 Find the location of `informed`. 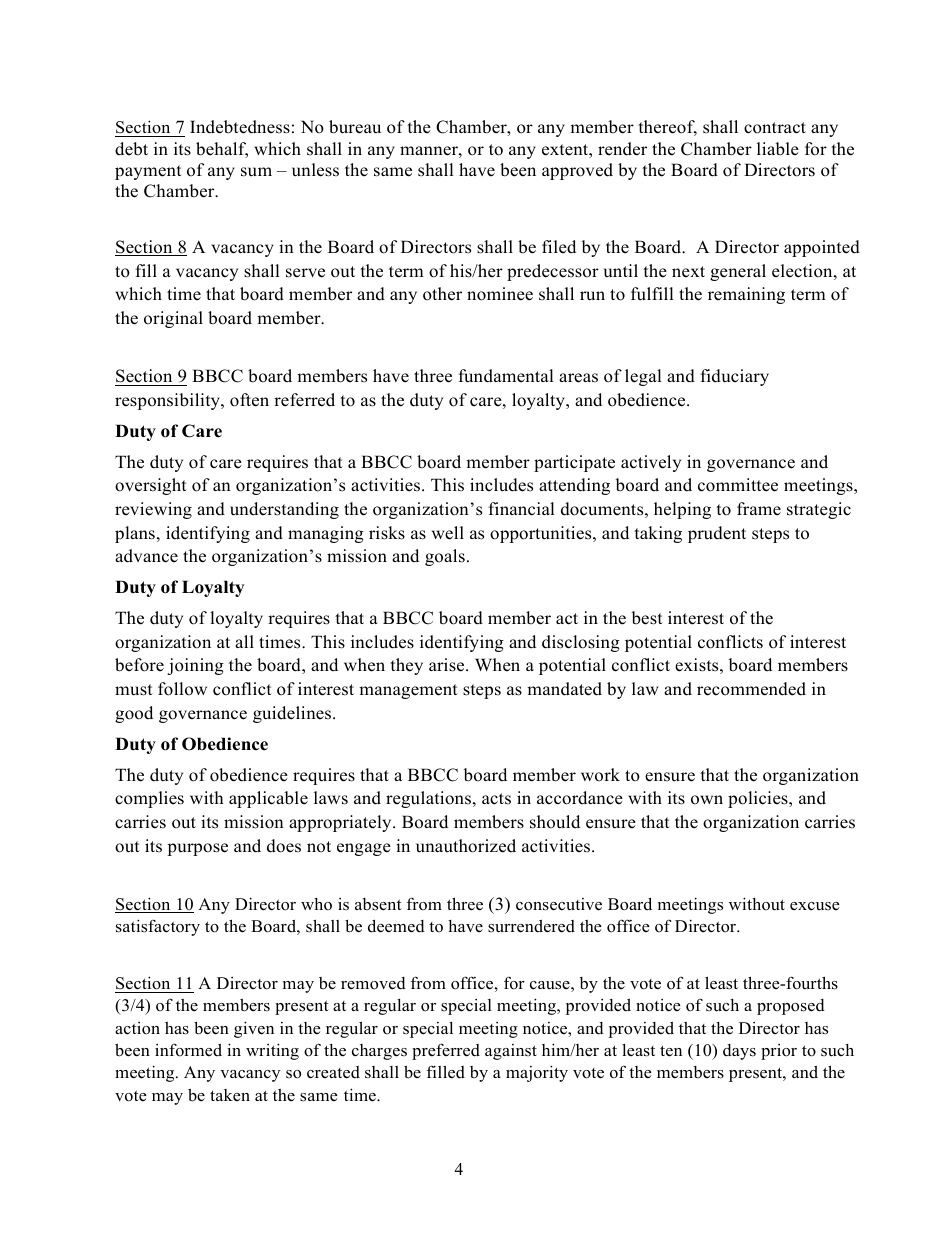

informed is located at coordinates (188, 1050).
